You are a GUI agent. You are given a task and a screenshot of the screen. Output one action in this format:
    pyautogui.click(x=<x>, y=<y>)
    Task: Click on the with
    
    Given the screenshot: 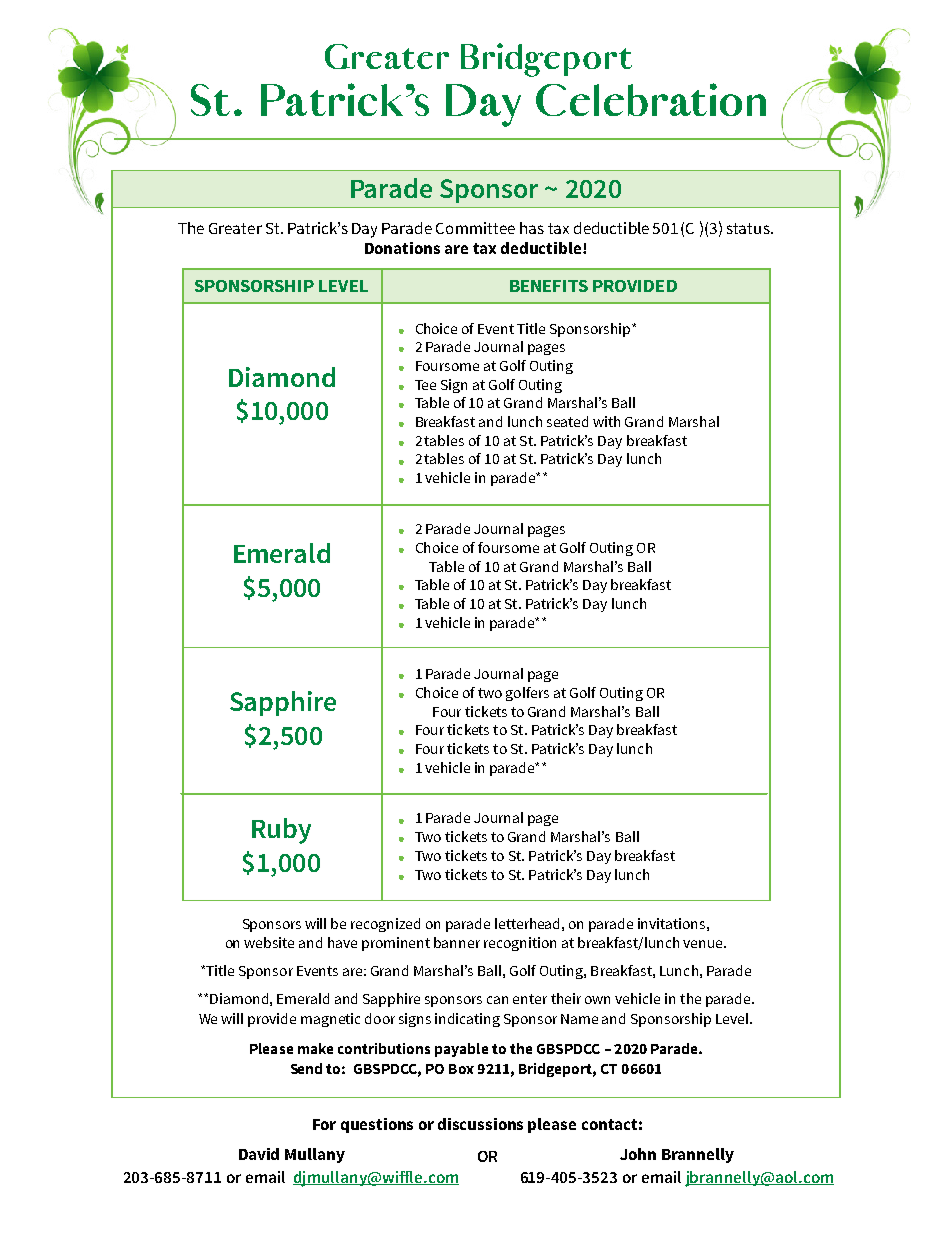 What is the action you would take?
    pyautogui.click(x=606, y=421)
